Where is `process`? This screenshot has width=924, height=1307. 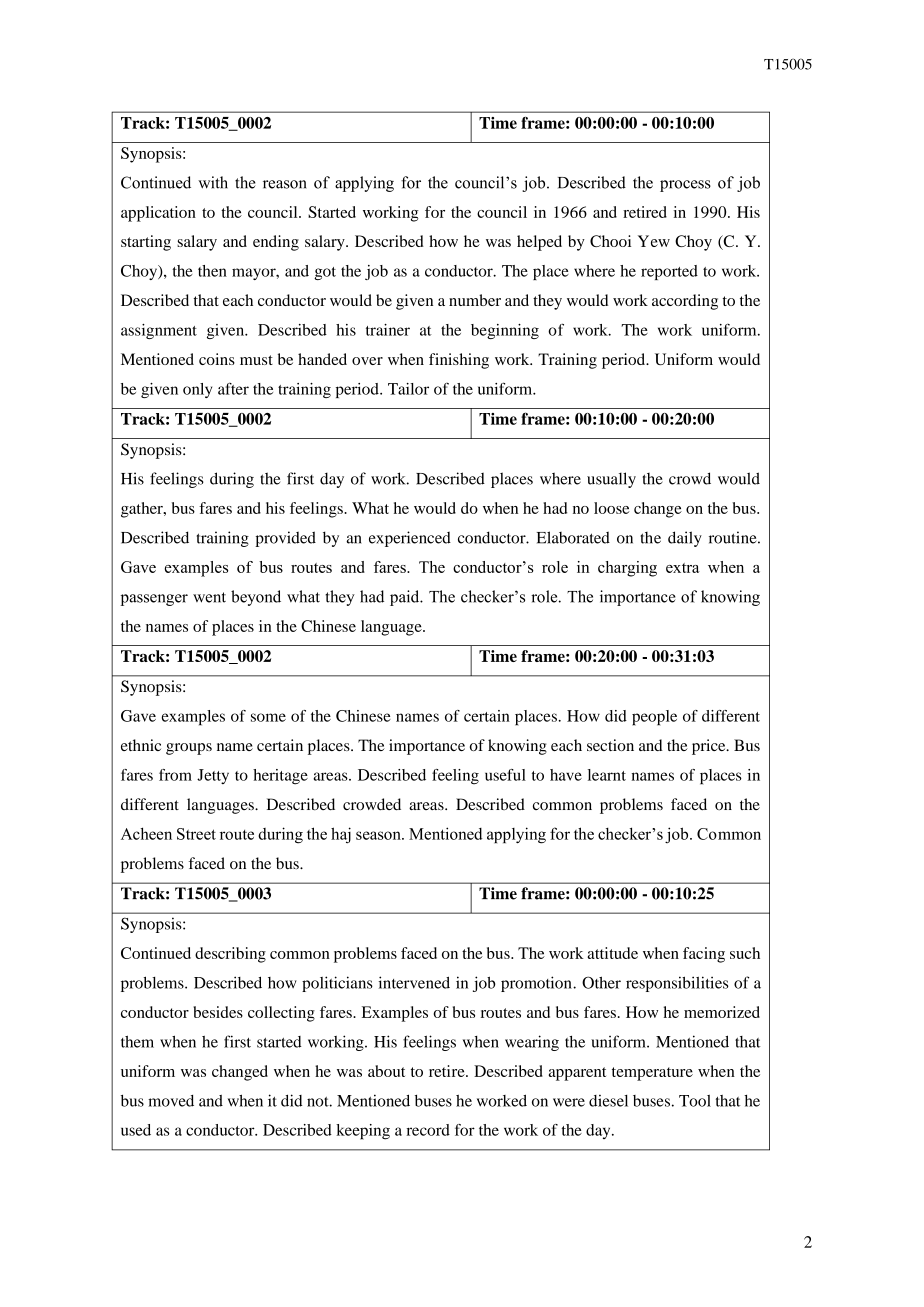 process is located at coordinates (685, 186).
